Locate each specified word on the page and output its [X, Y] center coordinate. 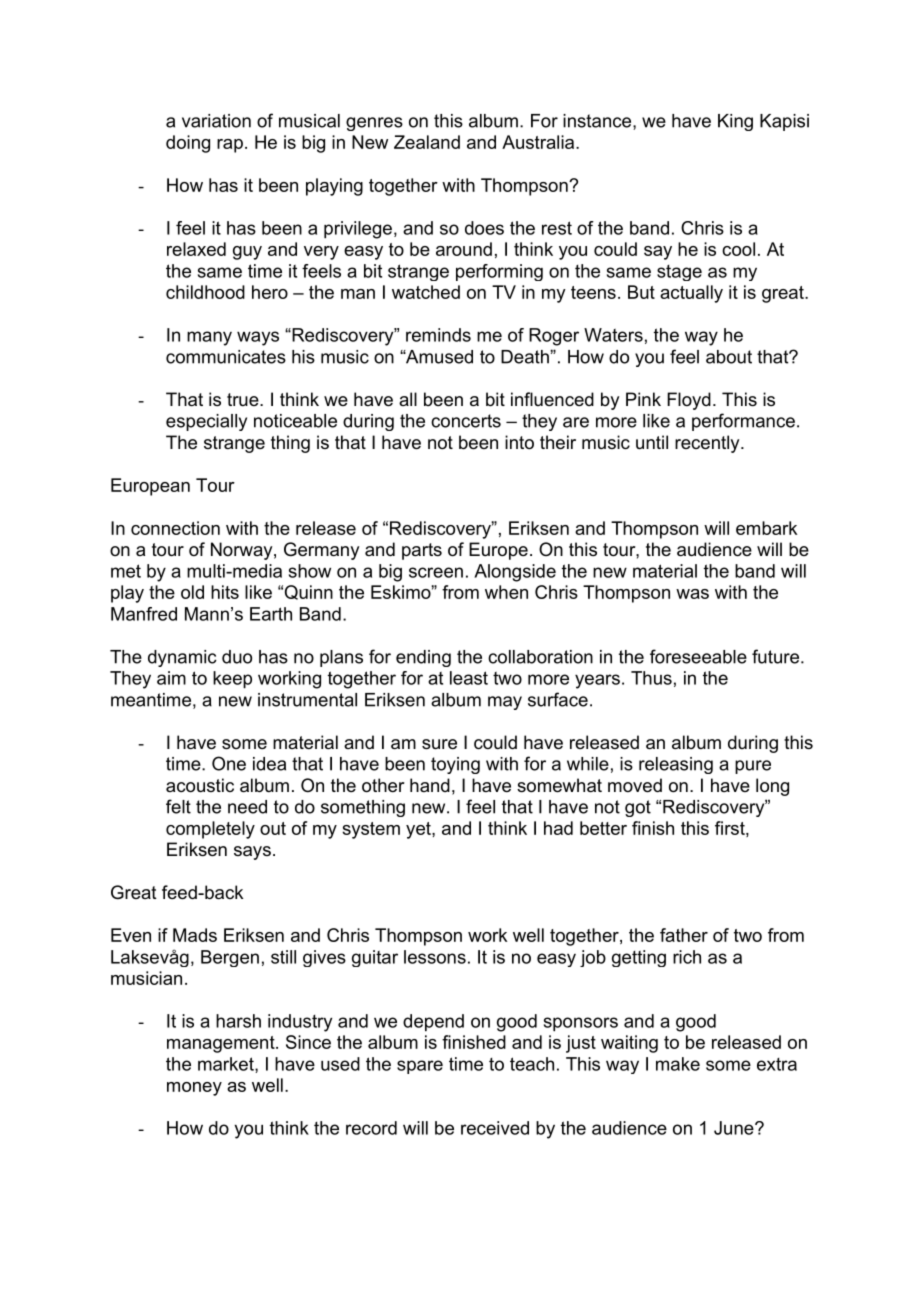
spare [420, 1067]
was [692, 594]
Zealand [427, 142]
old [192, 592]
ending [423, 658]
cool [738, 249]
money [194, 1089]
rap [230, 146]
